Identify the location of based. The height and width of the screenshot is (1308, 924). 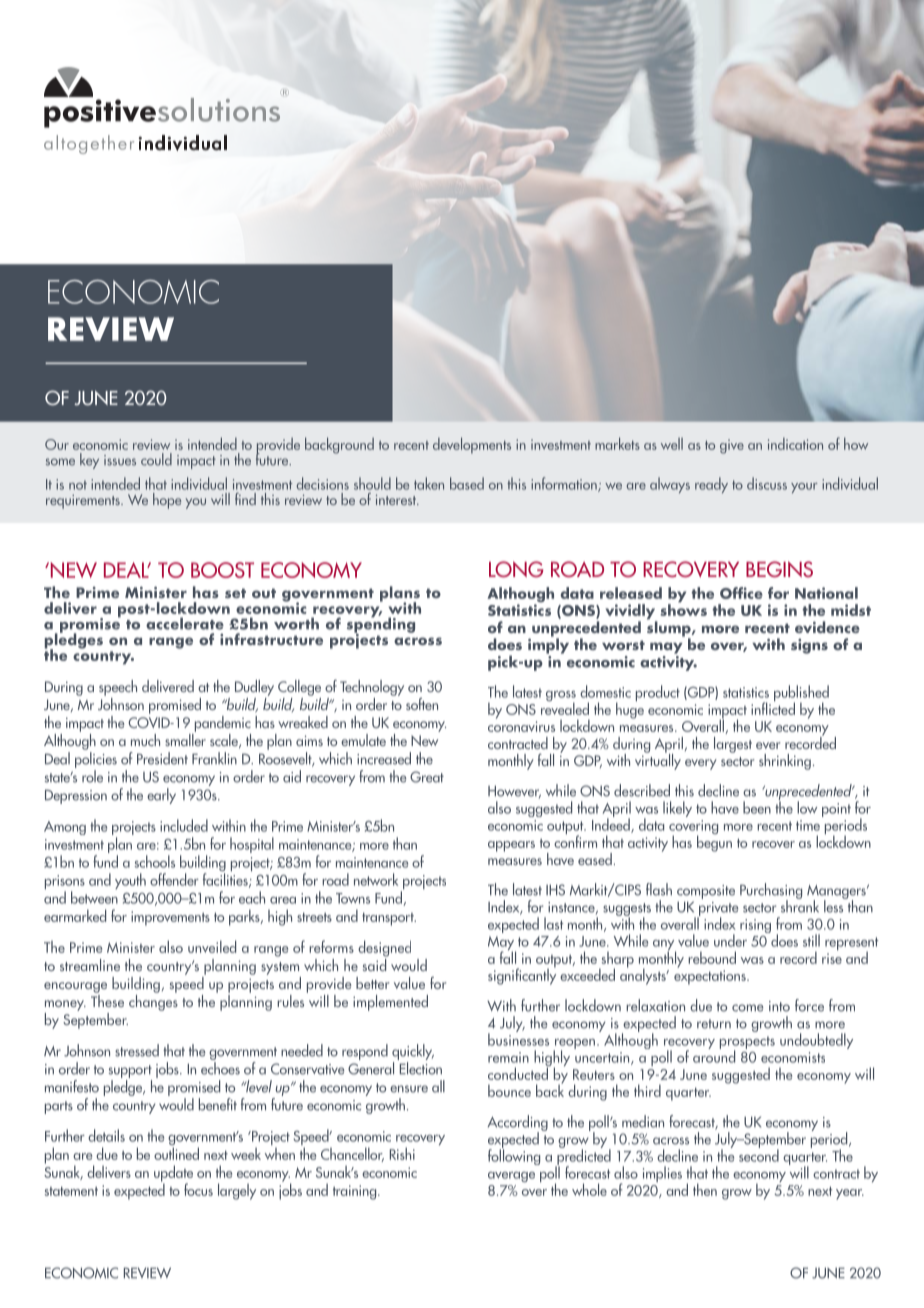
(467, 483).
